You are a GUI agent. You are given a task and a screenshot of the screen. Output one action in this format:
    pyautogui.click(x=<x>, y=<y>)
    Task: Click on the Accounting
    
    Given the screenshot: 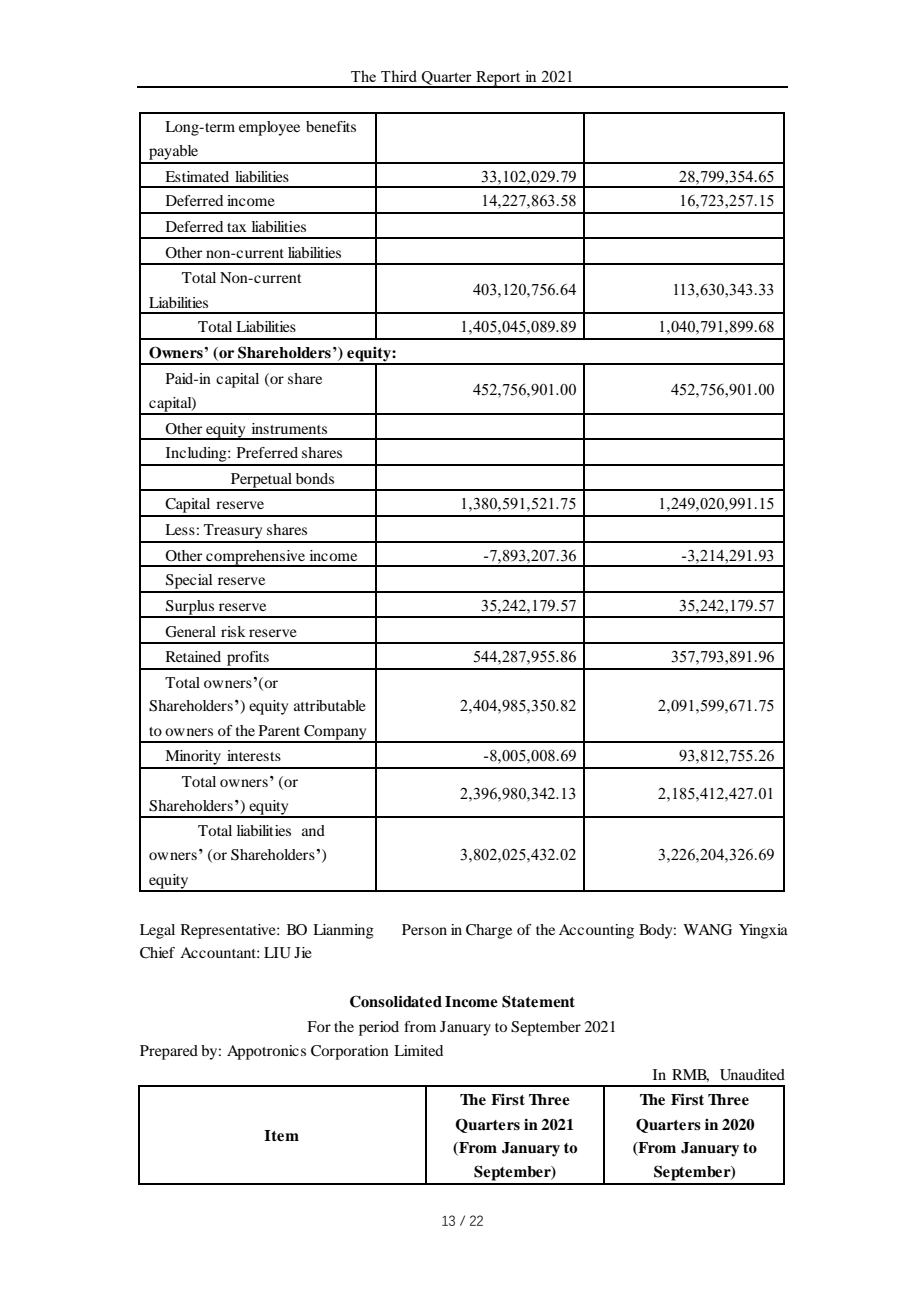 What is the action you would take?
    pyautogui.click(x=596, y=931)
